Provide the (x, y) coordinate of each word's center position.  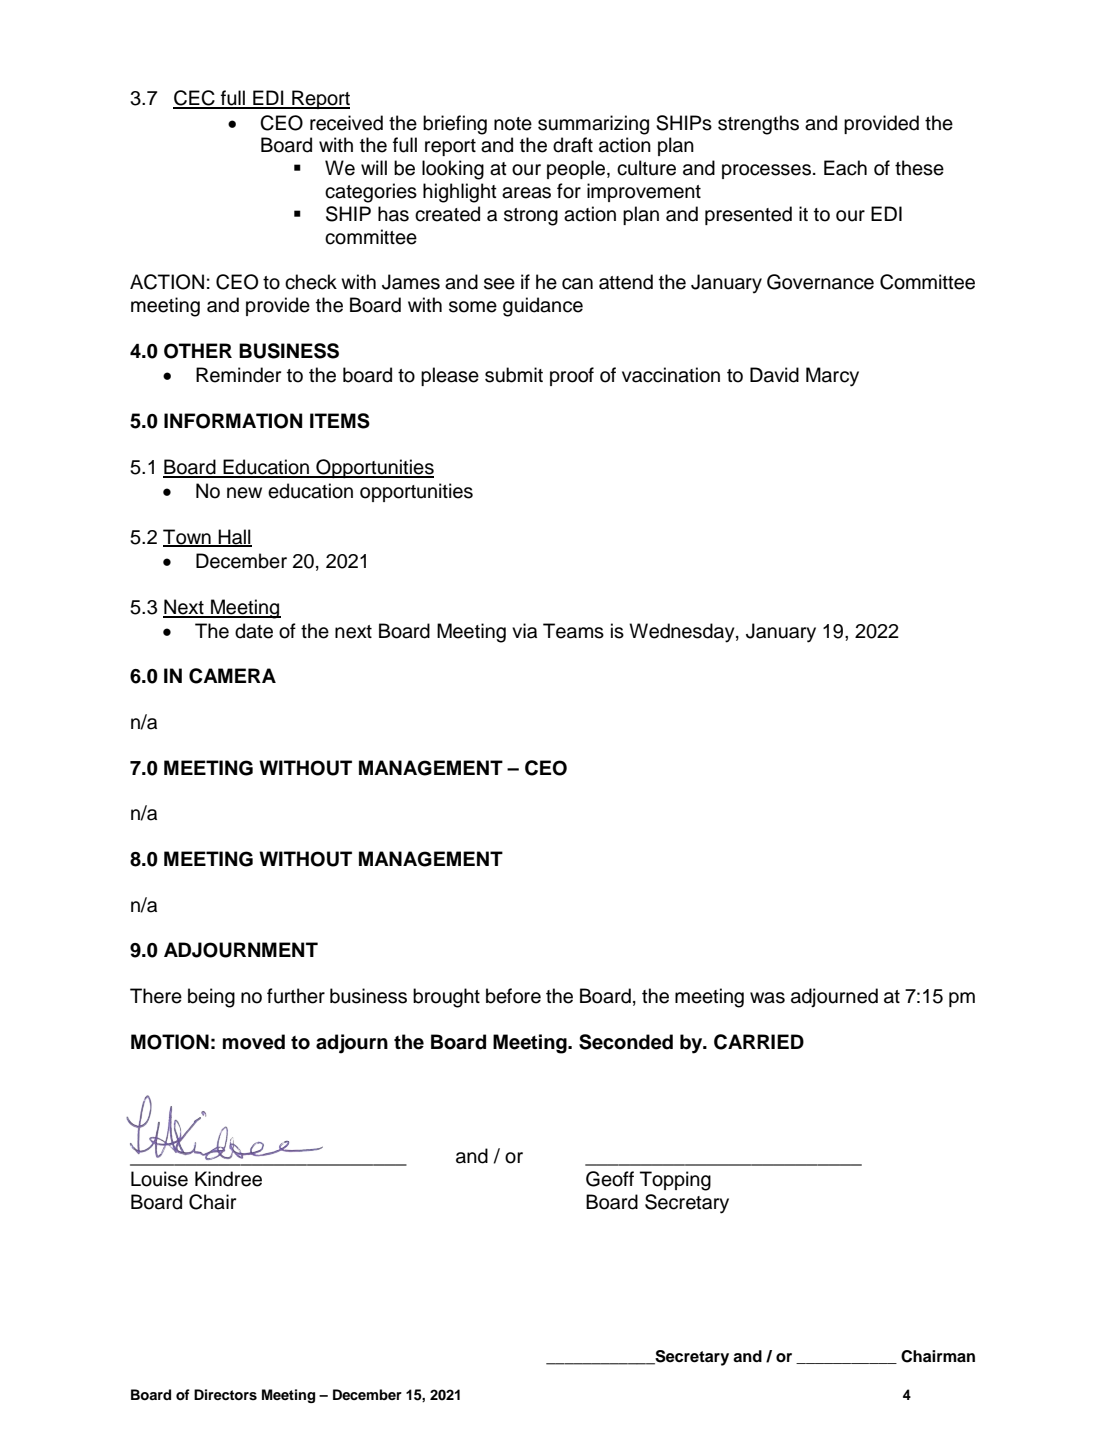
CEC (195, 99)
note (513, 124)
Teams (573, 631)
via (524, 631)
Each (845, 168)
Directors (225, 1395)
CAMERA (232, 676)
